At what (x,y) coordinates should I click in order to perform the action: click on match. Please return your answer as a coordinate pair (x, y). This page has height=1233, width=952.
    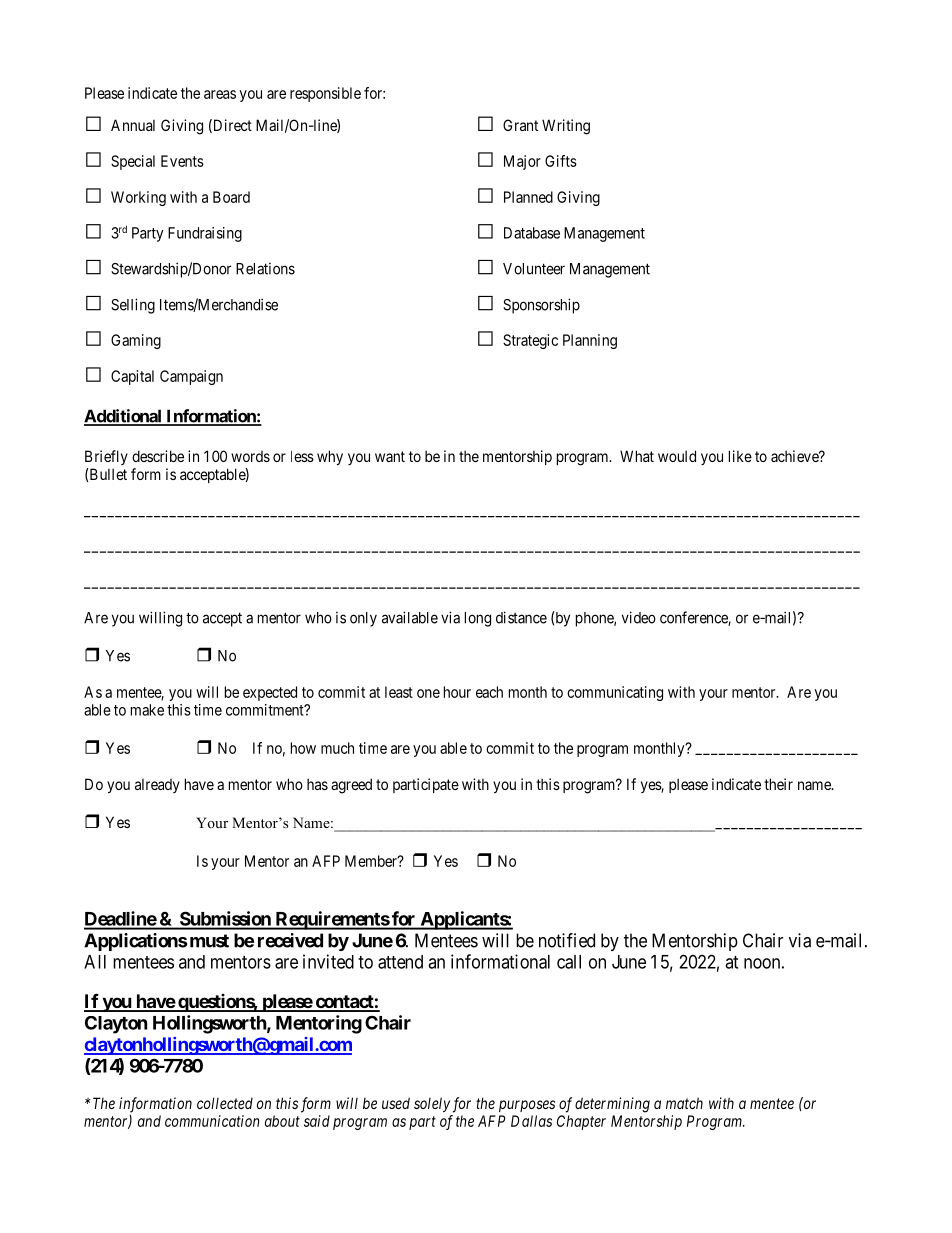
    Looking at the image, I should click on (684, 1103).
